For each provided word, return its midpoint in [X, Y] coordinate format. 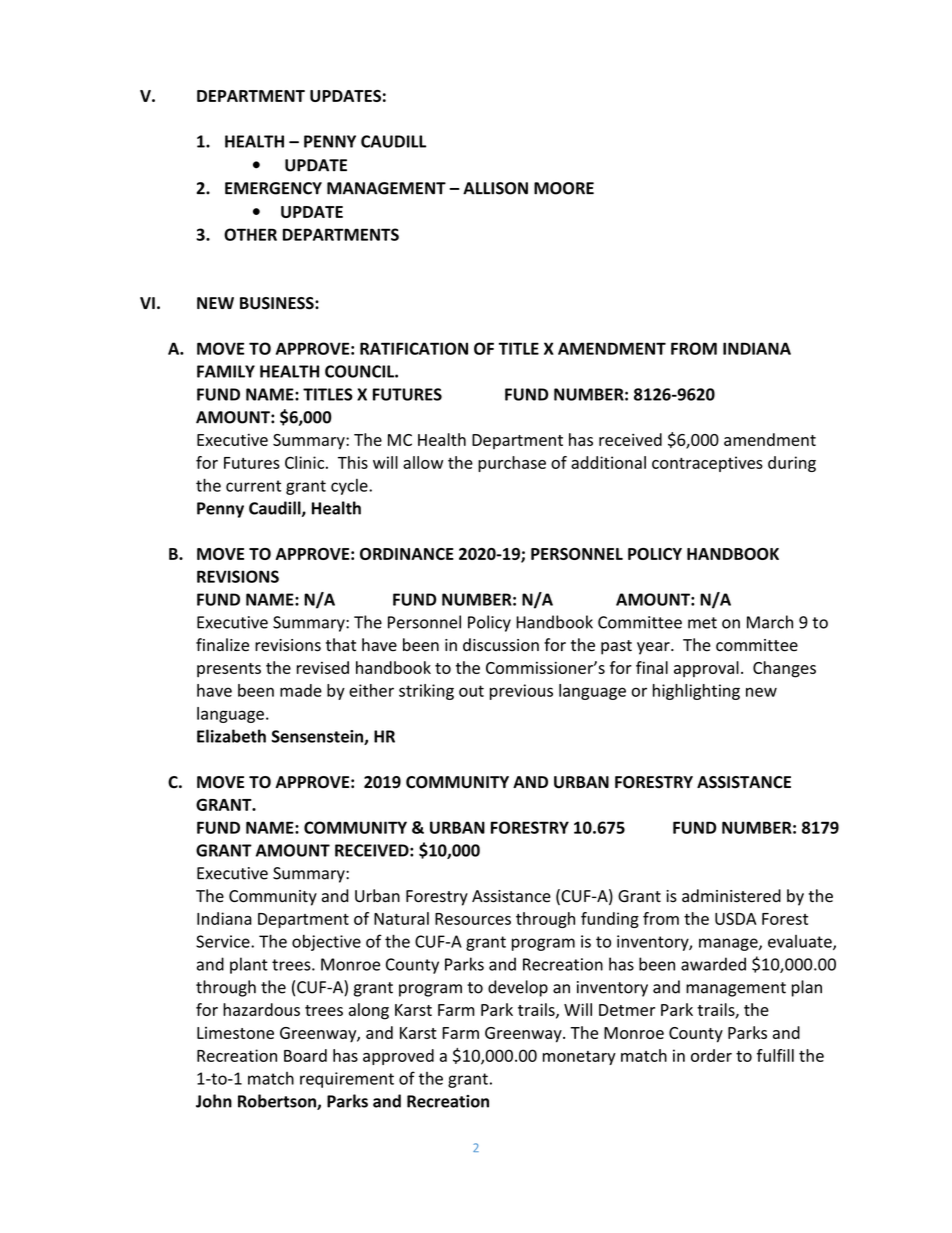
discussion [501, 645]
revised [323, 667]
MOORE [564, 188]
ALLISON [495, 188]
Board [305, 1055]
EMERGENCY [273, 188]
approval [706, 669]
